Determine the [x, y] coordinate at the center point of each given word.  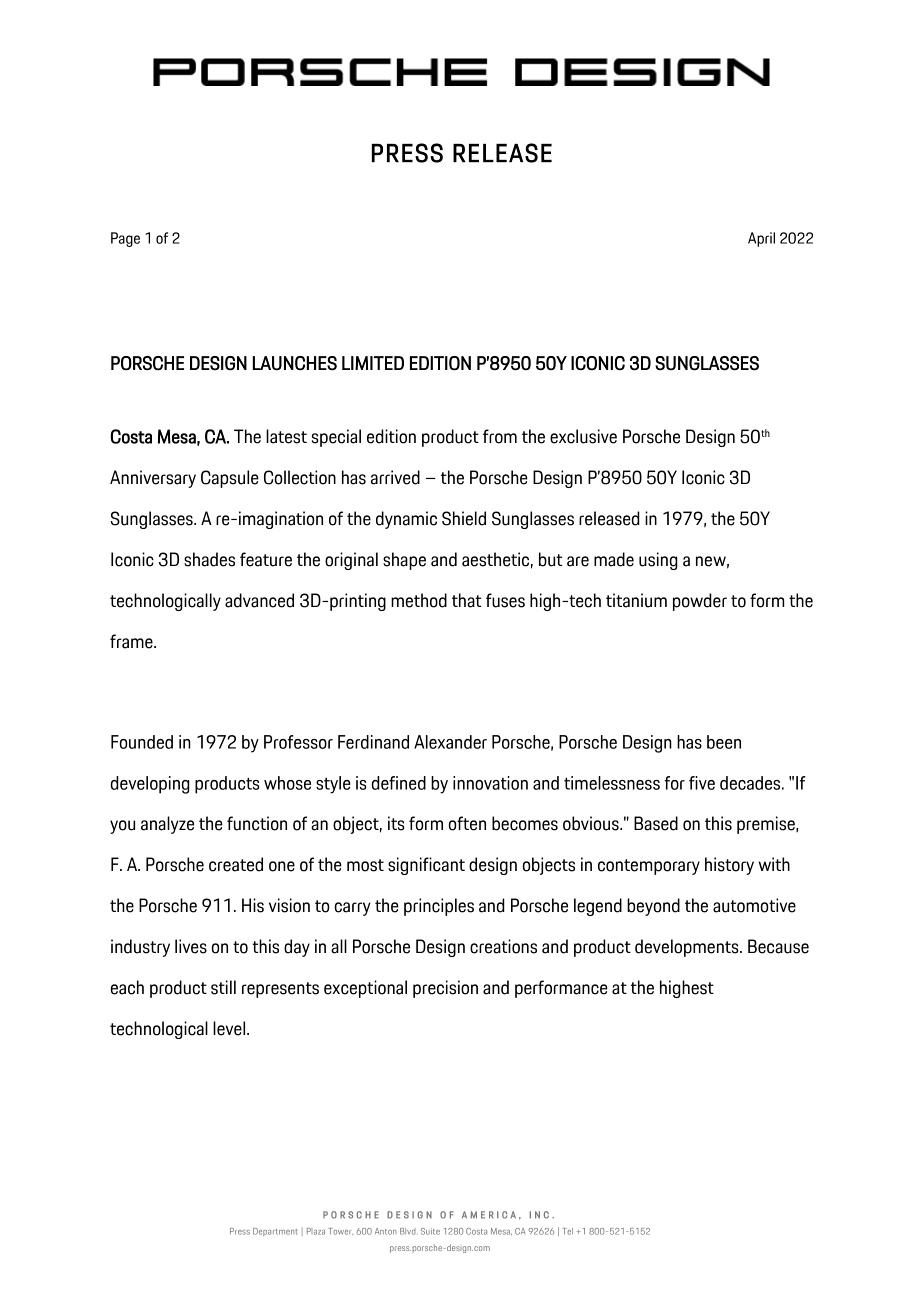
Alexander [450, 742]
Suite [430, 1231]
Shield [464, 518]
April [761, 239]
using [658, 561]
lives [191, 946]
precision [445, 989]
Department [275, 1232]
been [724, 742]
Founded [142, 742]
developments [688, 948]
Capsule [230, 479]
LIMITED [373, 363]
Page [125, 239]
